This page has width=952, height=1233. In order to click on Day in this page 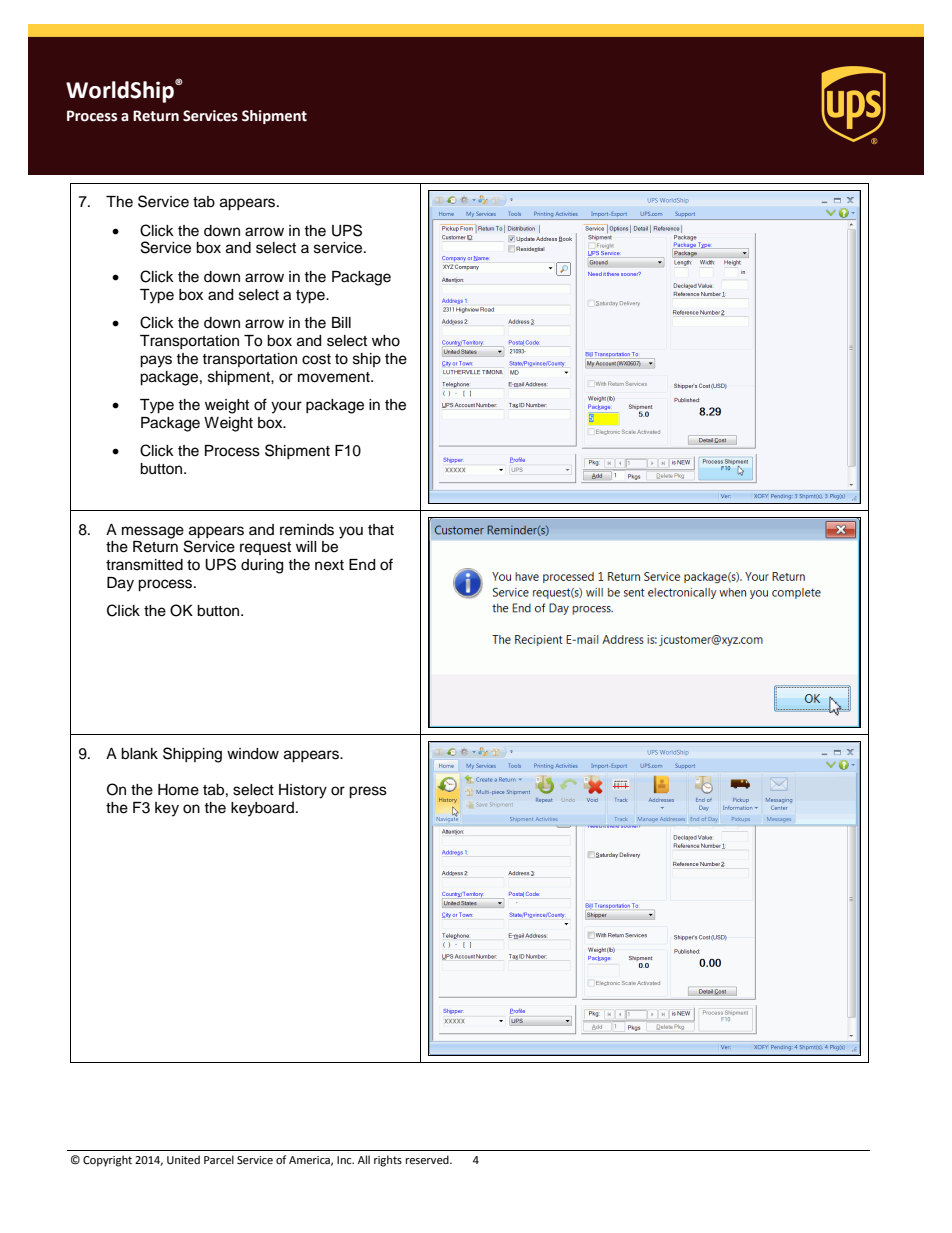, I will do `click(120, 584)`.
